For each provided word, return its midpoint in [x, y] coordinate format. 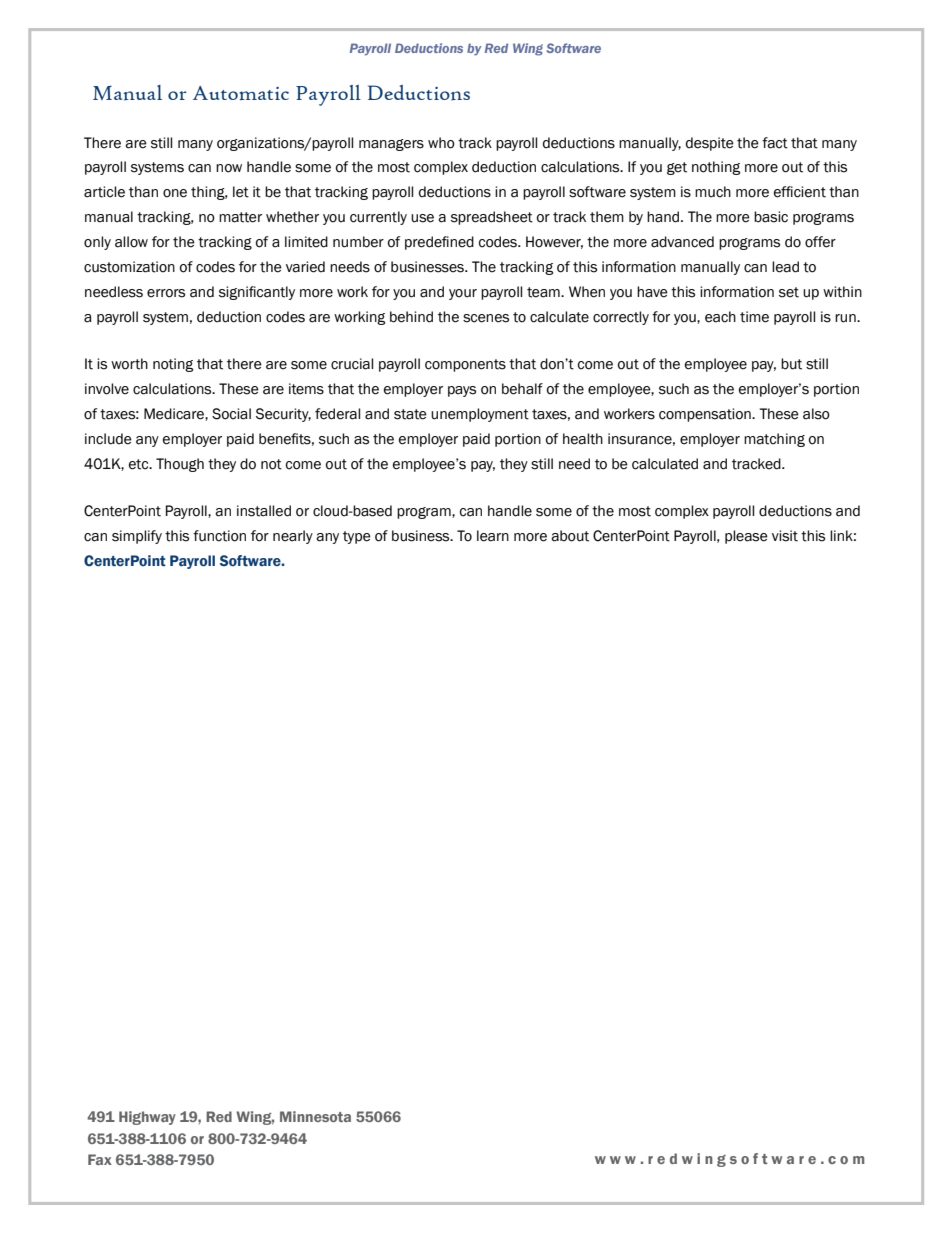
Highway [147, 1118]
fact [775, 143]
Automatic [241, 93]
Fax [100, 1159]
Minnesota [315, 1116]
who [441, 143]
